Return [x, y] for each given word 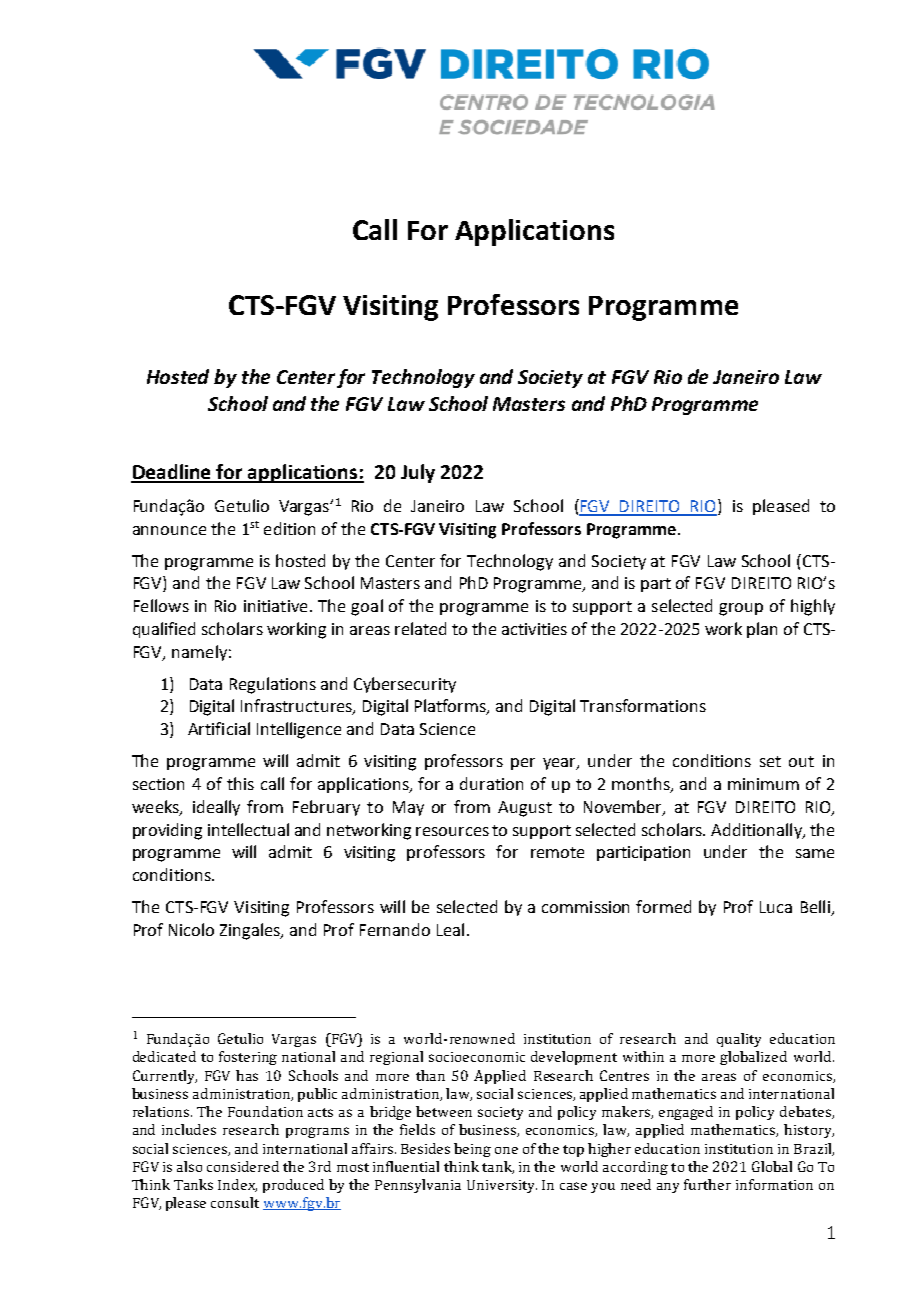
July [418, 473]
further [707, 1184]
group [741, 609]
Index [237, 1185]
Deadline [172, 473]
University [502, 1186]
